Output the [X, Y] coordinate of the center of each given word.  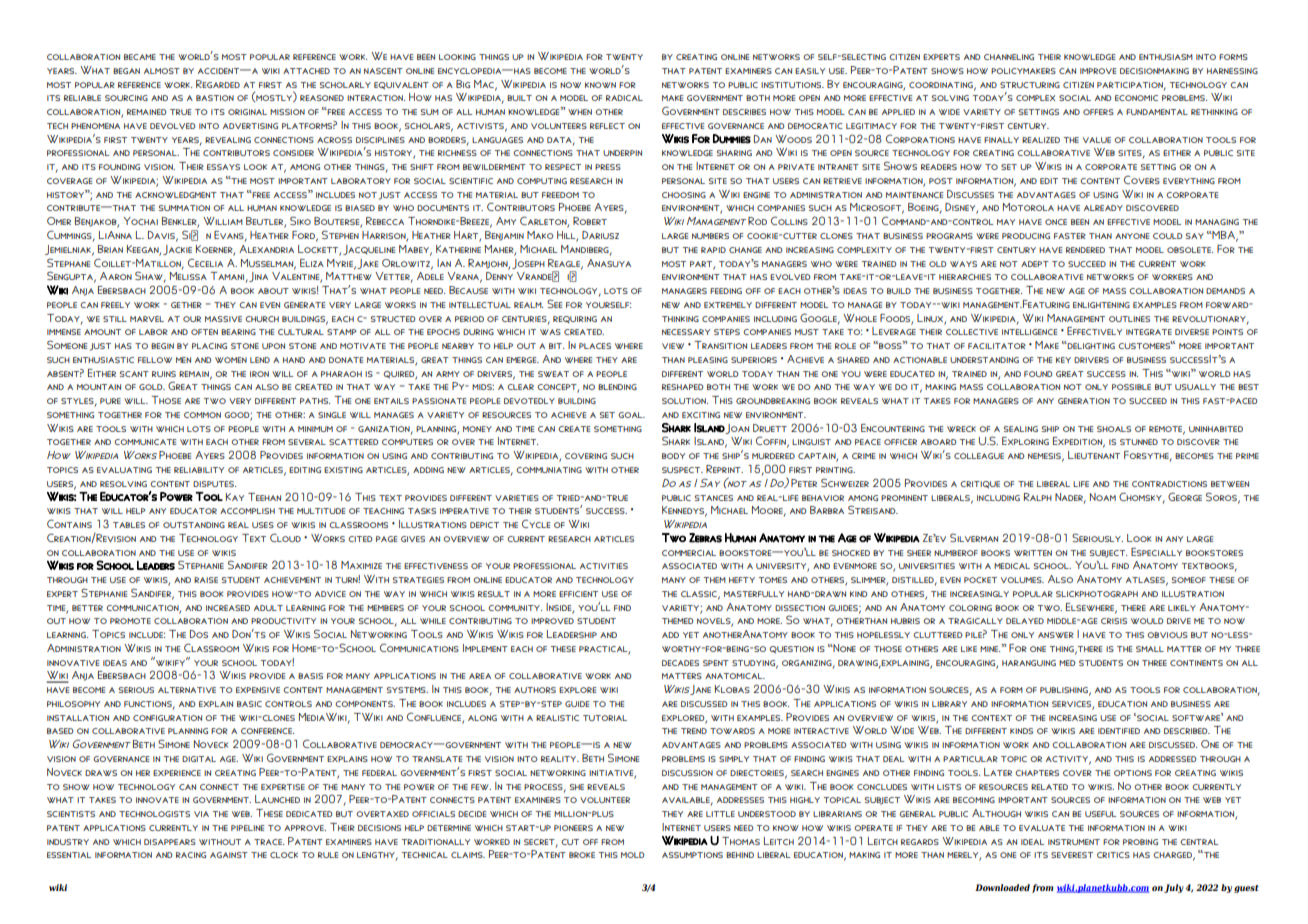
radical [624, 98]
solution [685, 401]
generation [1084, 401]
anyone [1132, 236]
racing [191, 855]
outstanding [194, 525]
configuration [167, 718]
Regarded [218, 84]
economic [1136, 98]
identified [1119, 731]
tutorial [605, 718]
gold [152, 387]
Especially [1156, 552]
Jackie [177, 250]
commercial [689, 553]
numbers [710, 236]
